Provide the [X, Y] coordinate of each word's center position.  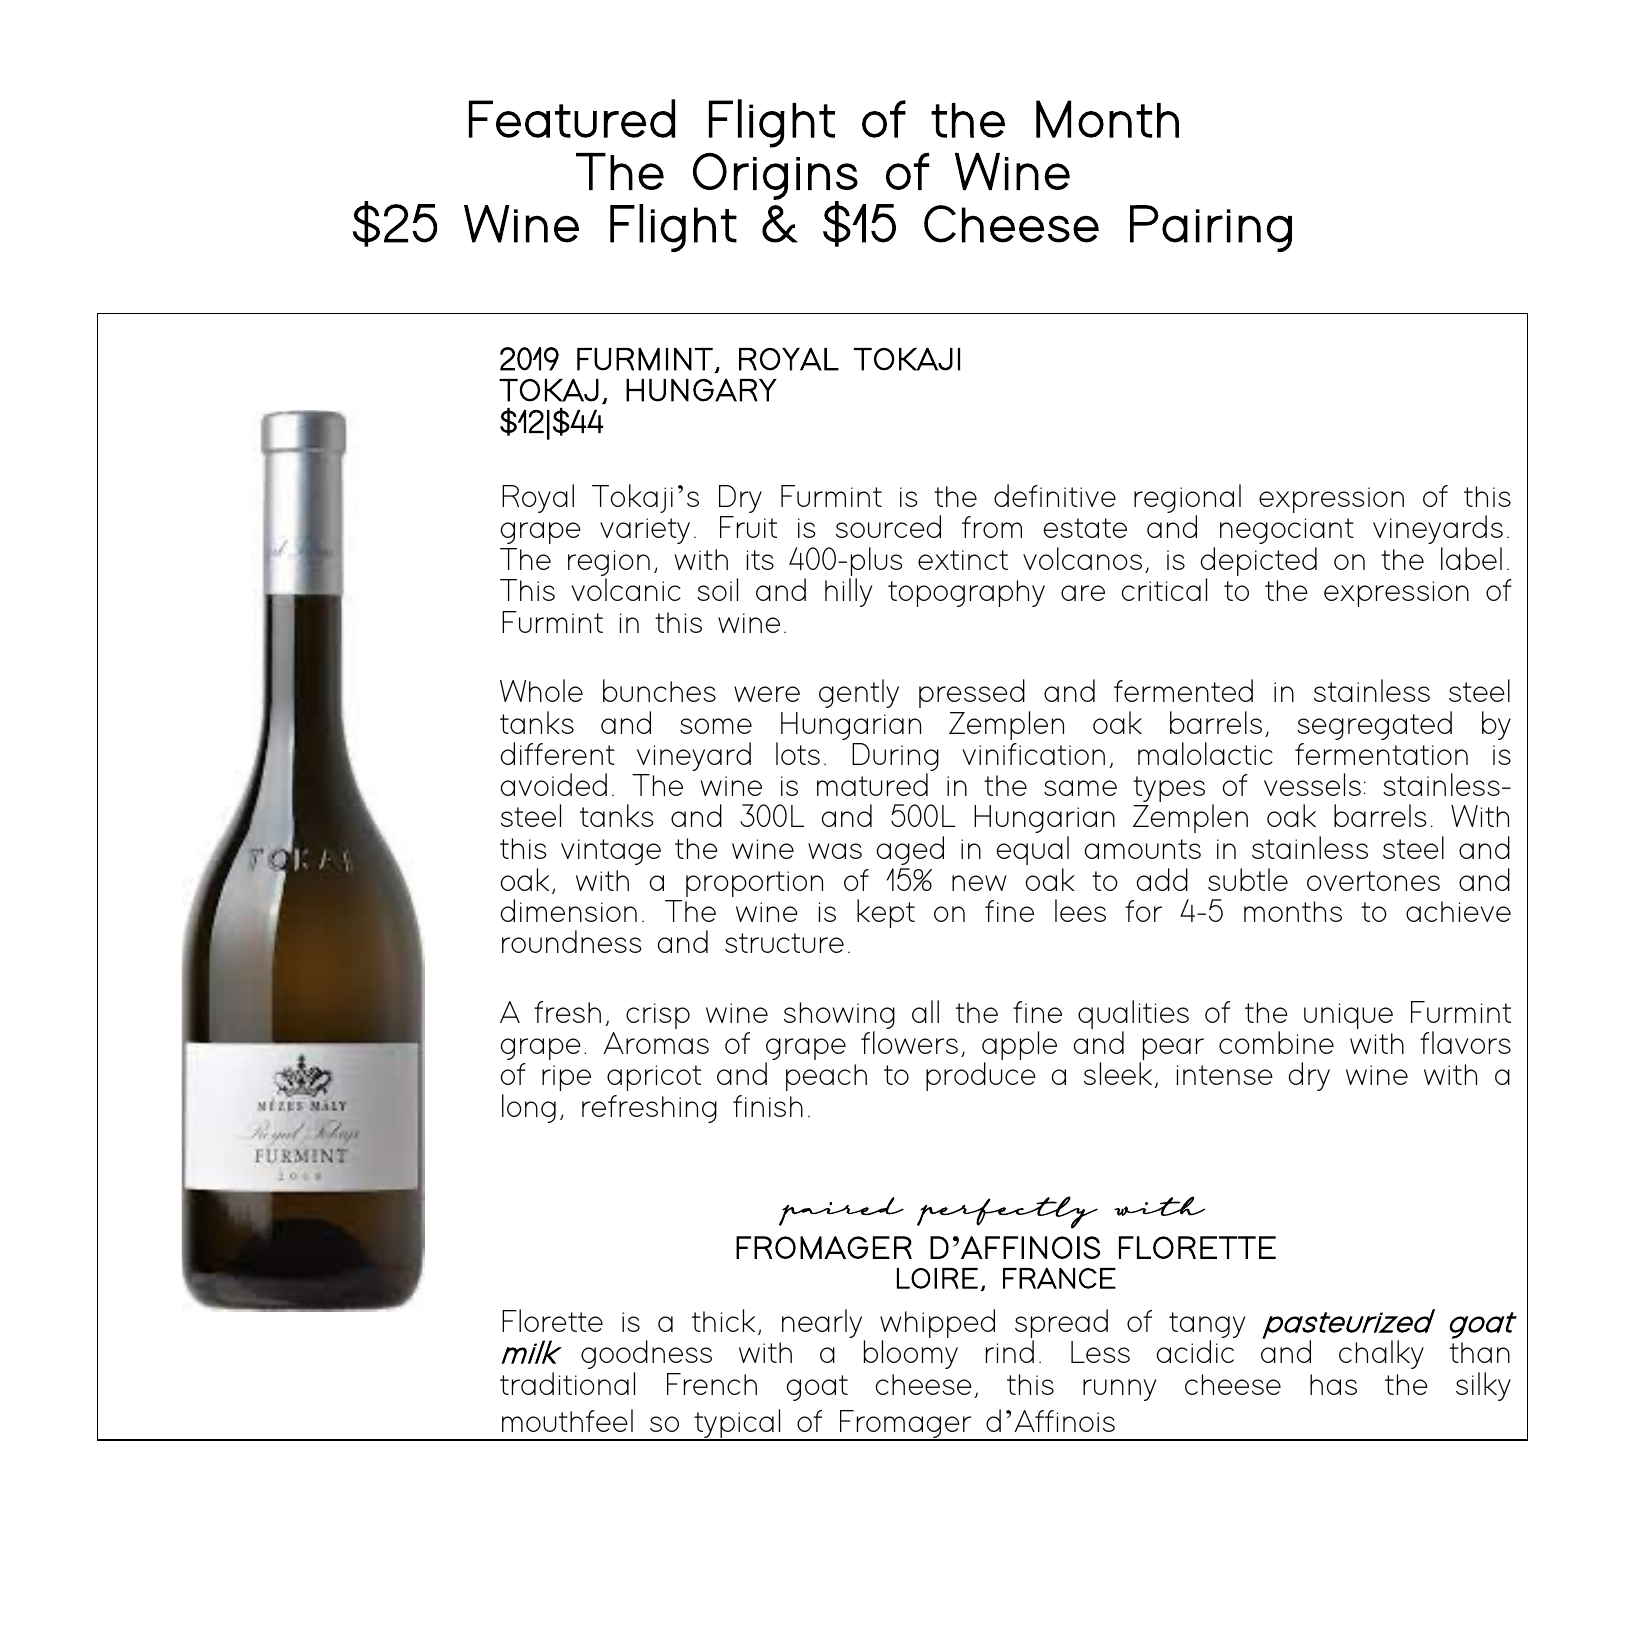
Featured [572, 118]
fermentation [1381, 754]
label [1471, 558]
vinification [1033, 754]
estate [1085, 528]
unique [1348, 1016]
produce [981, 1076]
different [558, 753]
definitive [1055, 495]
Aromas [656, 1043]
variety [645, 531]
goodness [646, 1354]
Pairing [1211, 228]
